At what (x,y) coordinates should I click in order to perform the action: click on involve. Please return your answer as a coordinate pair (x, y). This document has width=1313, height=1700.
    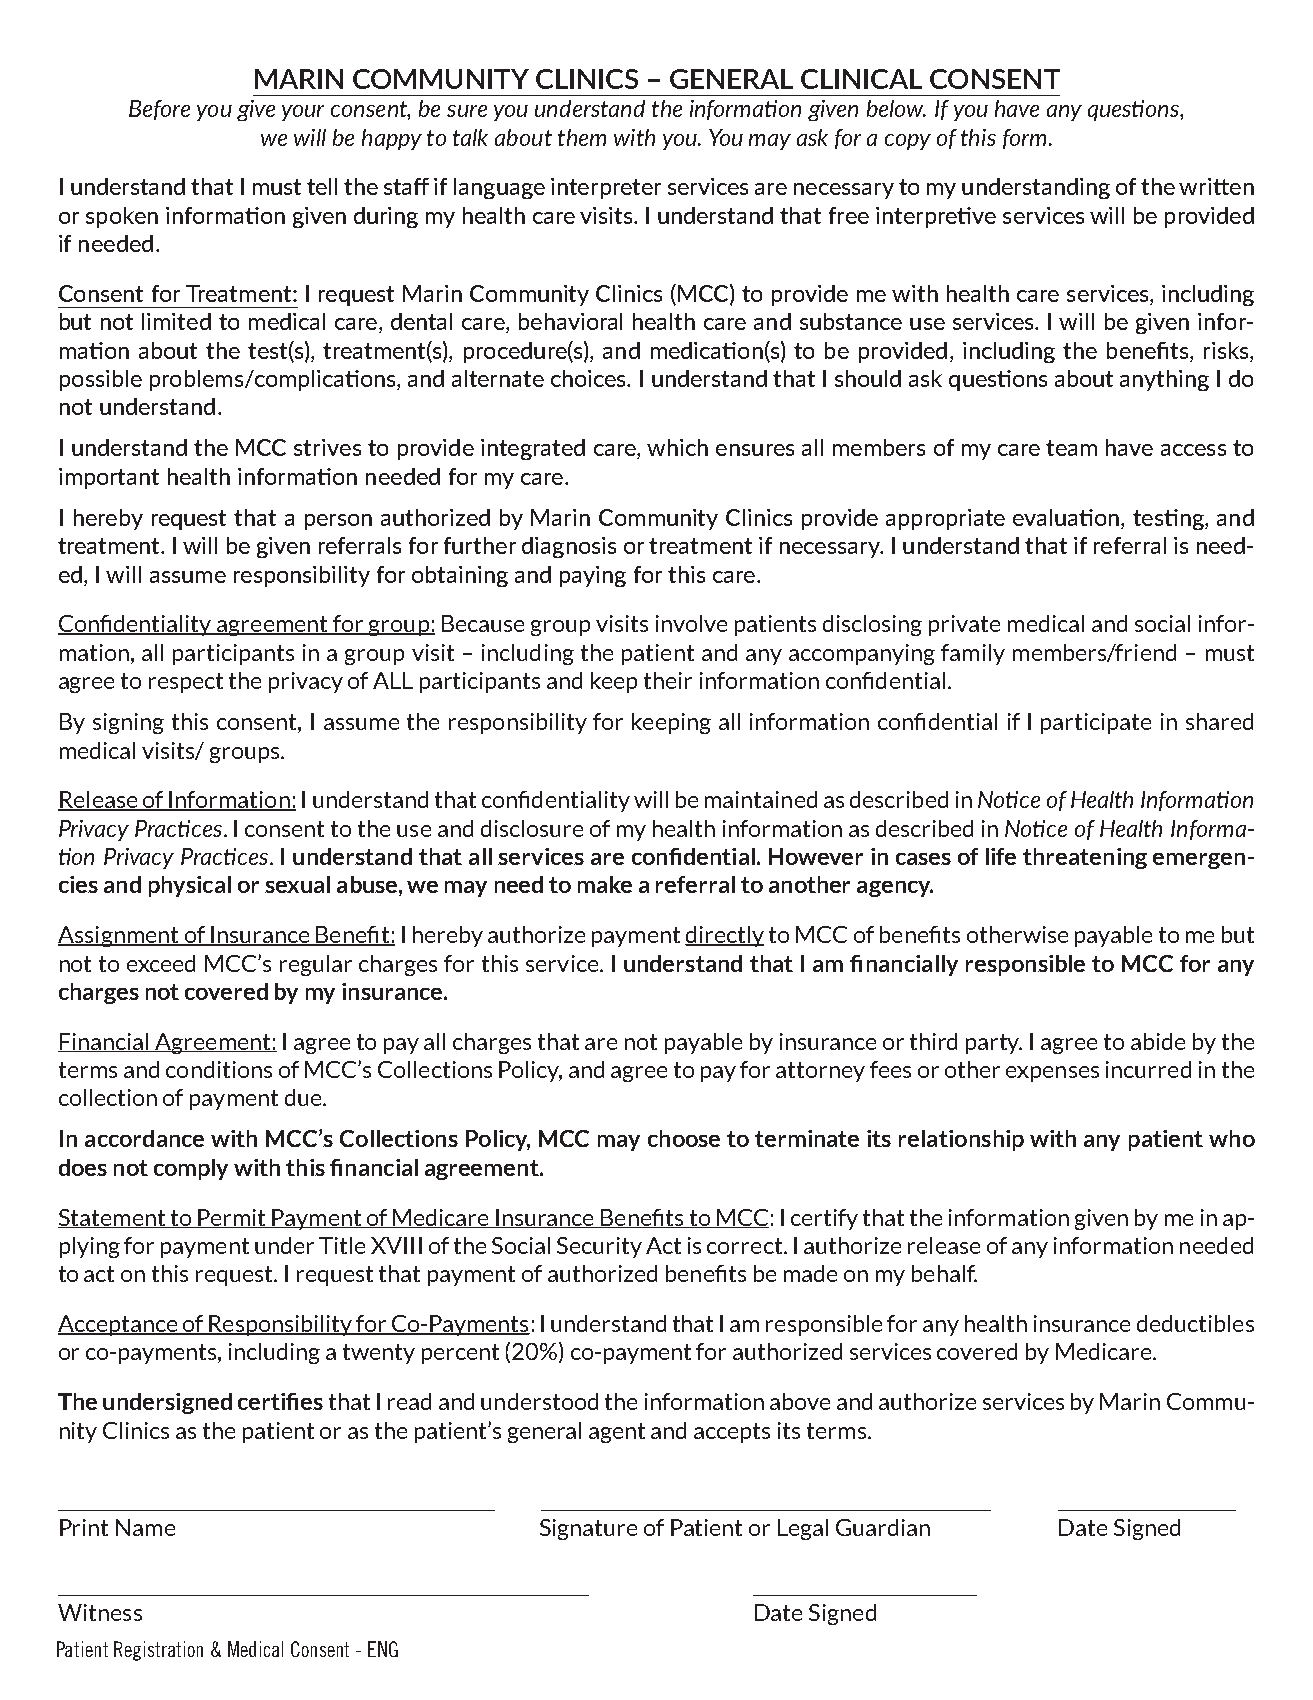
    Looking at the image, I should click on (691, 623).
